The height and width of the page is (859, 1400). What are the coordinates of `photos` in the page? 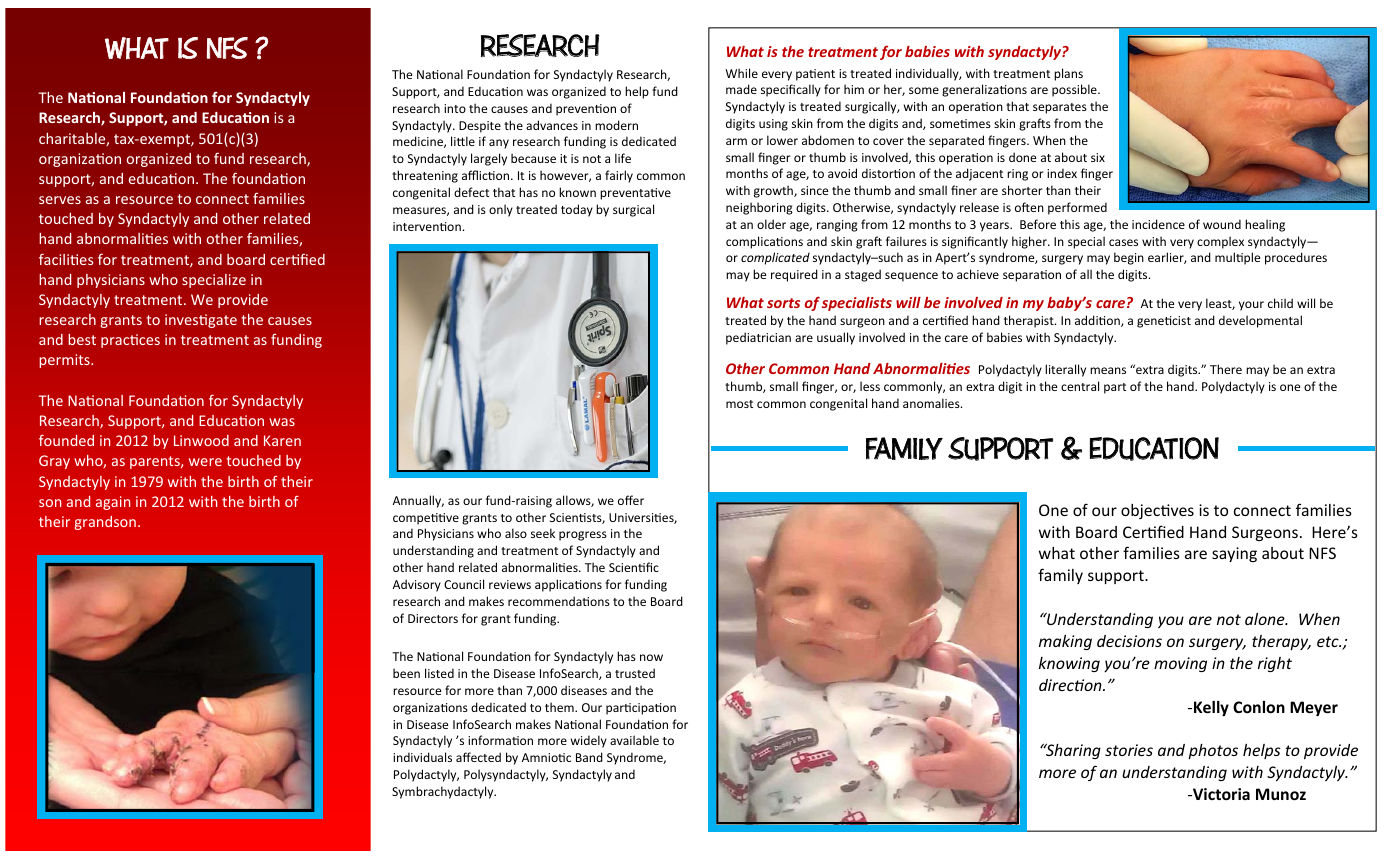 It's located at (1213, 751).
